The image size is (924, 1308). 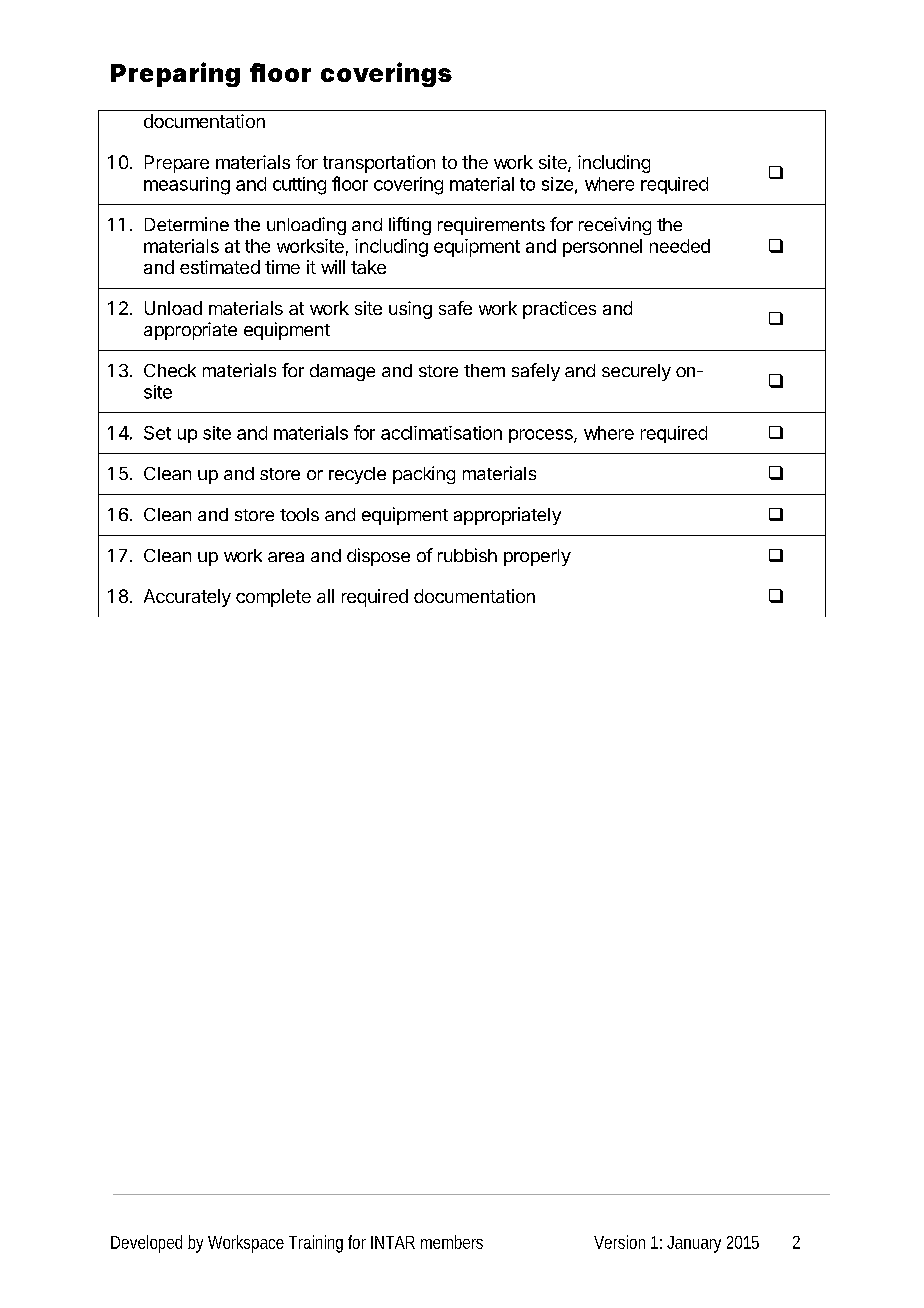 What do you see at coordinates (467, 555) in the screenshot?
I see `rubbish` at bounding box center [467, 555].
